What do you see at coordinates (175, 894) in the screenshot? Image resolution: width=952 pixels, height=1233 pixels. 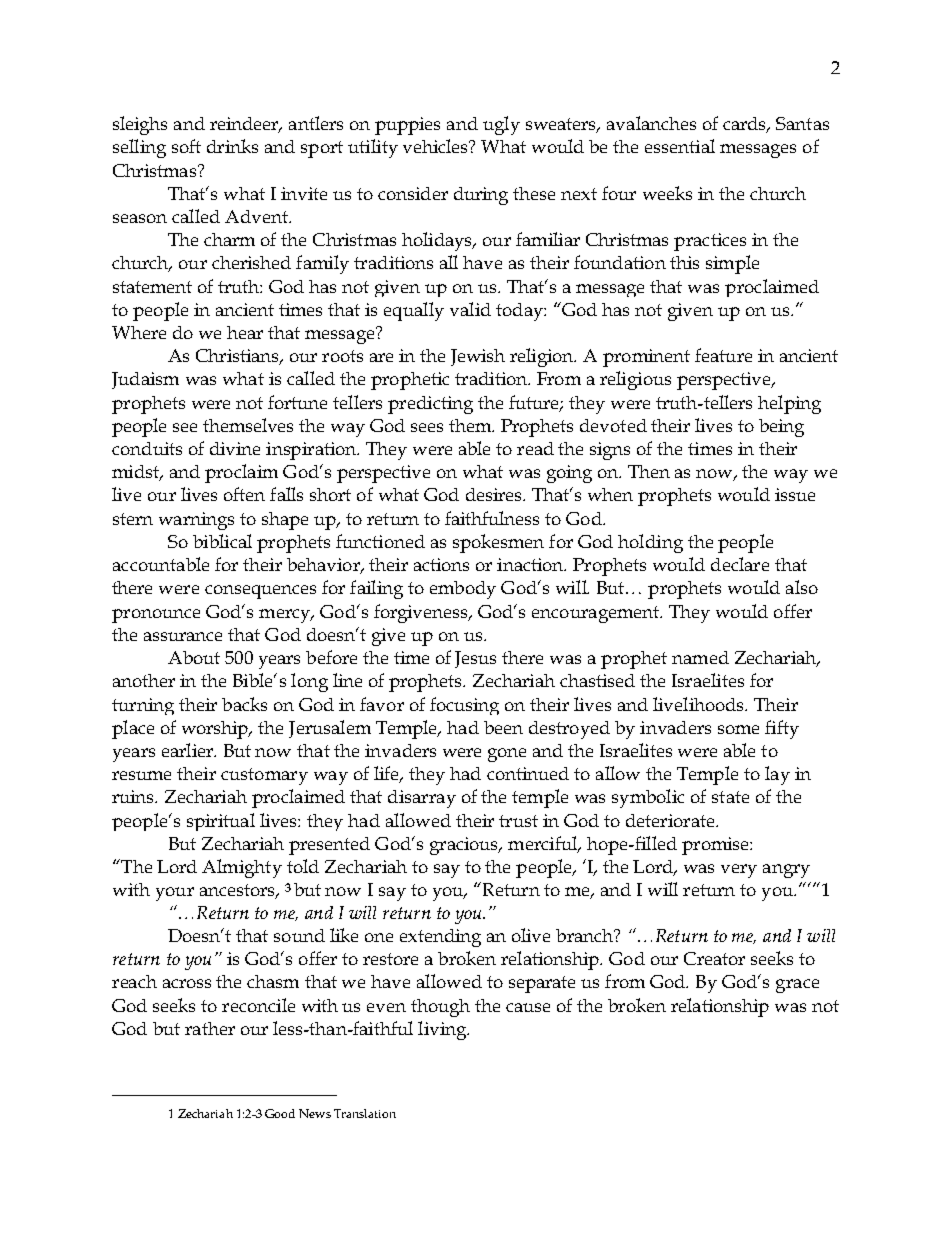 I see `your` at bounding box center [175, 894].
